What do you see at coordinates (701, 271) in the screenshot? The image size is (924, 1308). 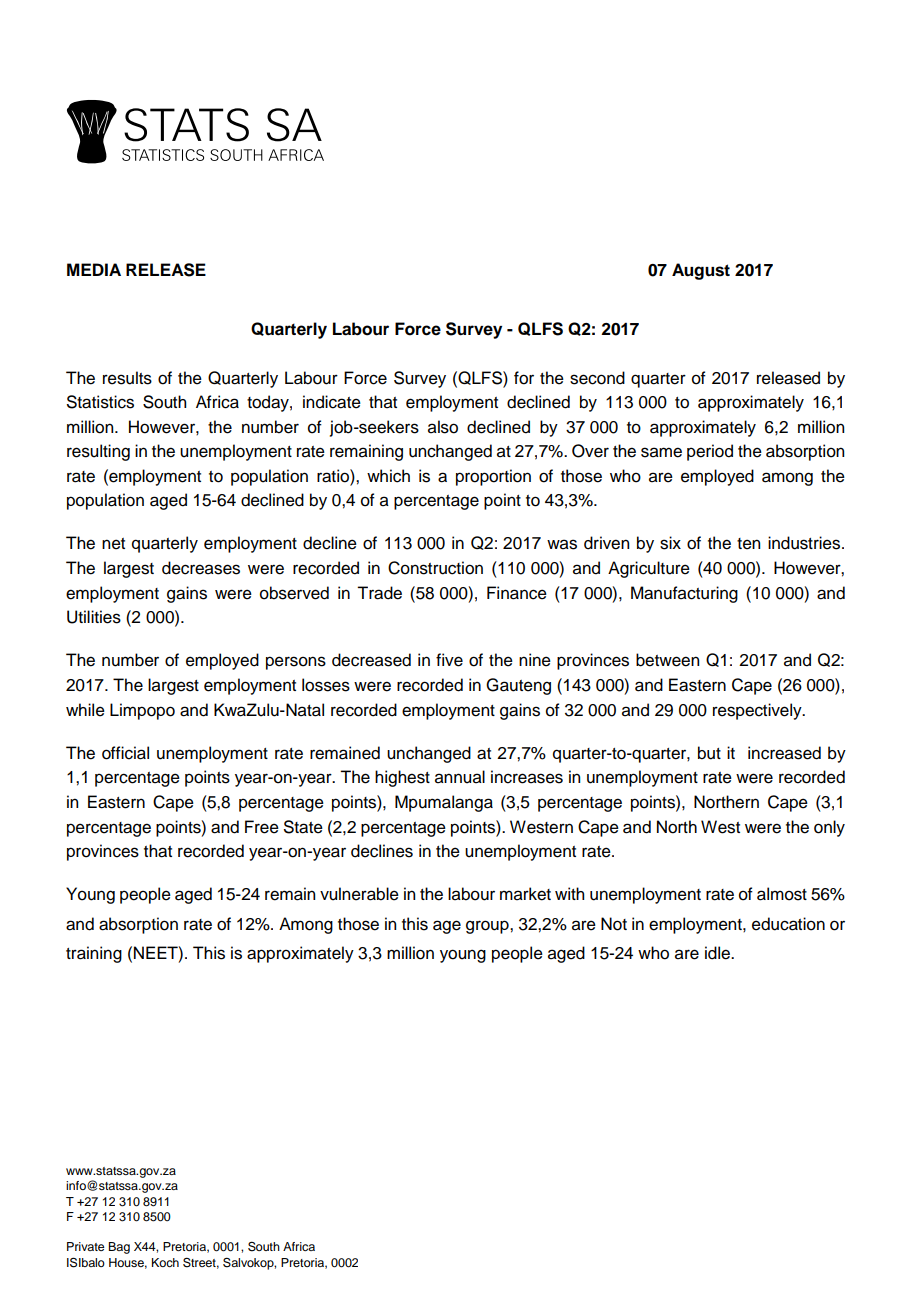 I see `August` at bounding box center [701, 271].
